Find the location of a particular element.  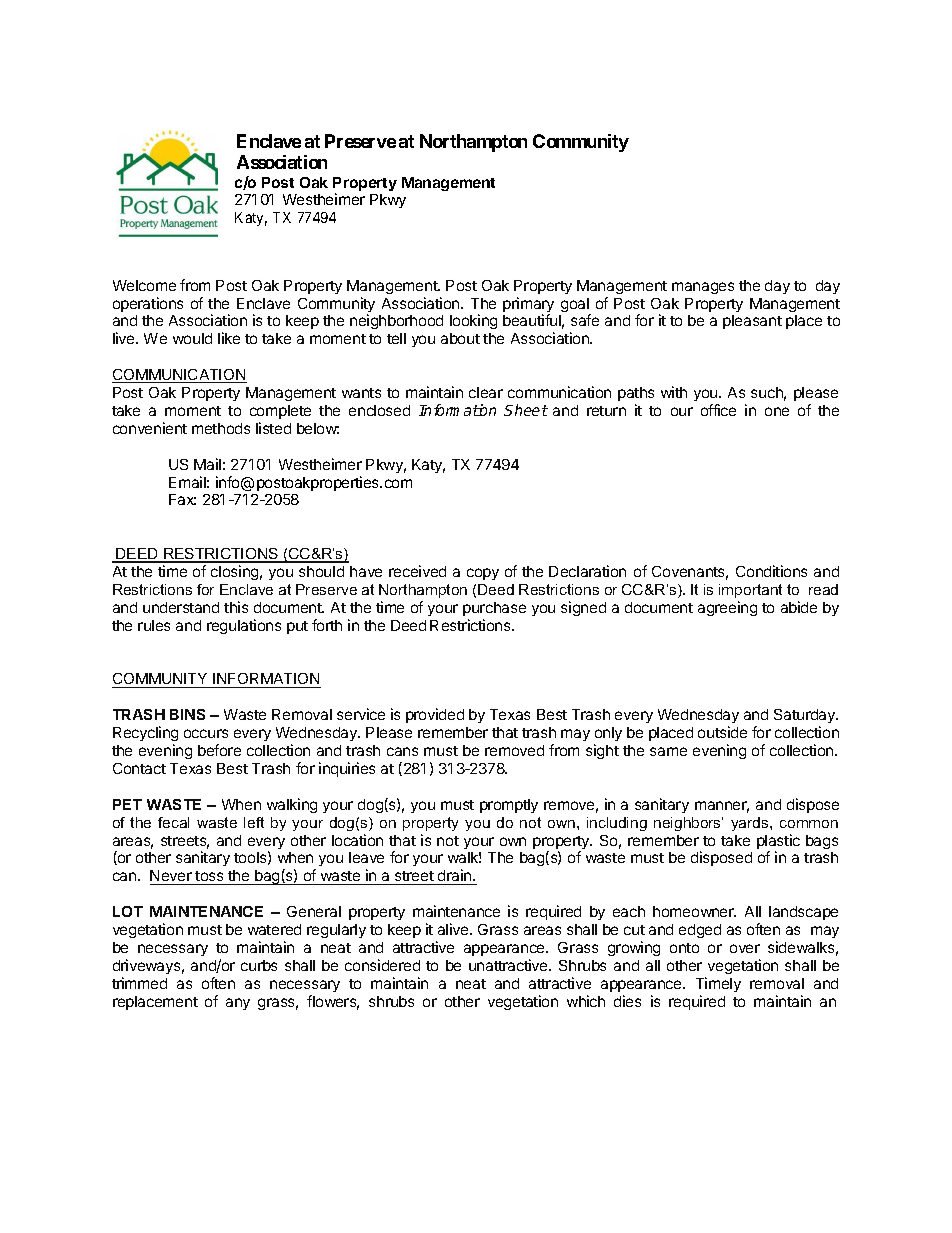

copy is located at coordinates (483, 574).
